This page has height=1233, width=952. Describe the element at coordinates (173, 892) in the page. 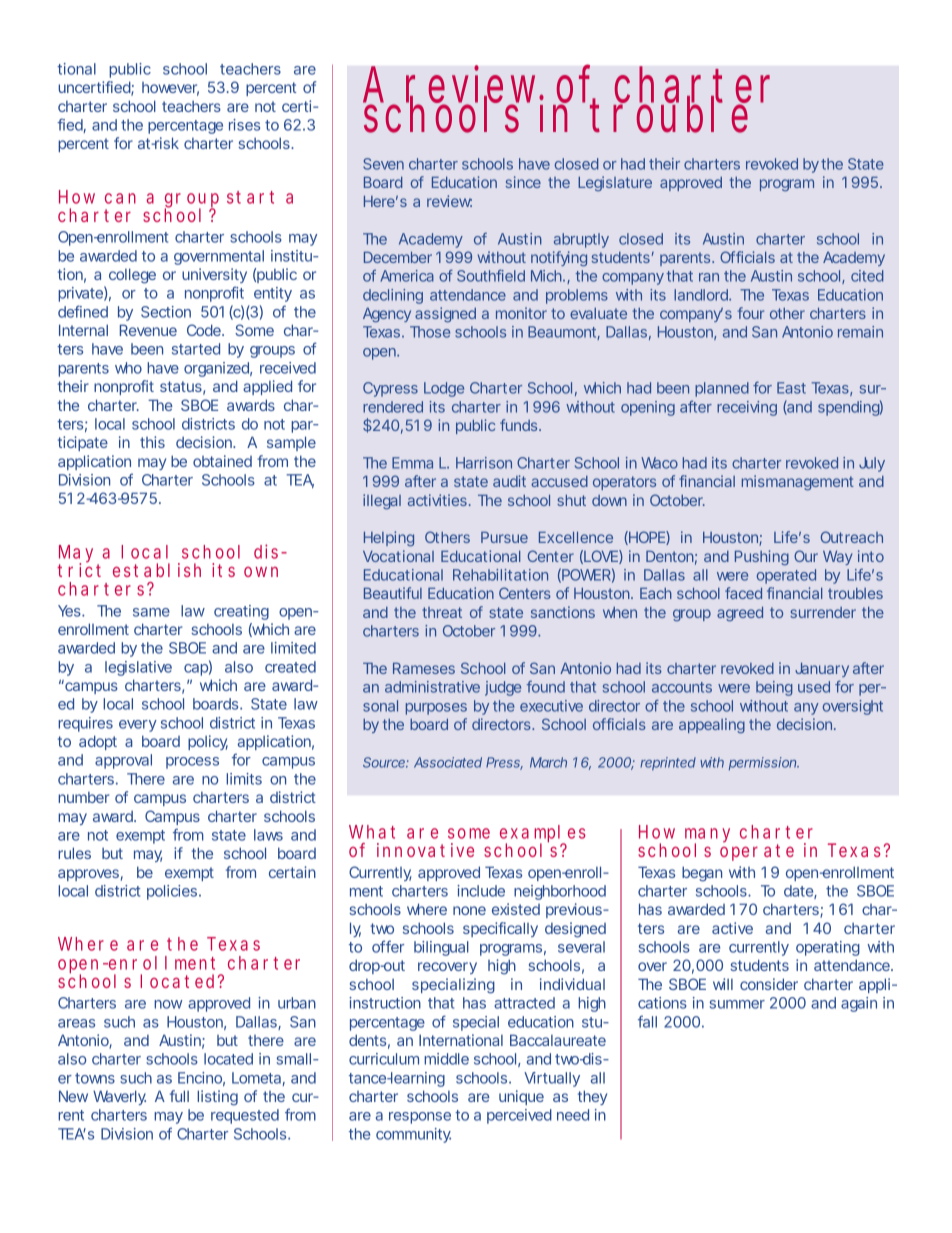

I see `policies` at that location.
